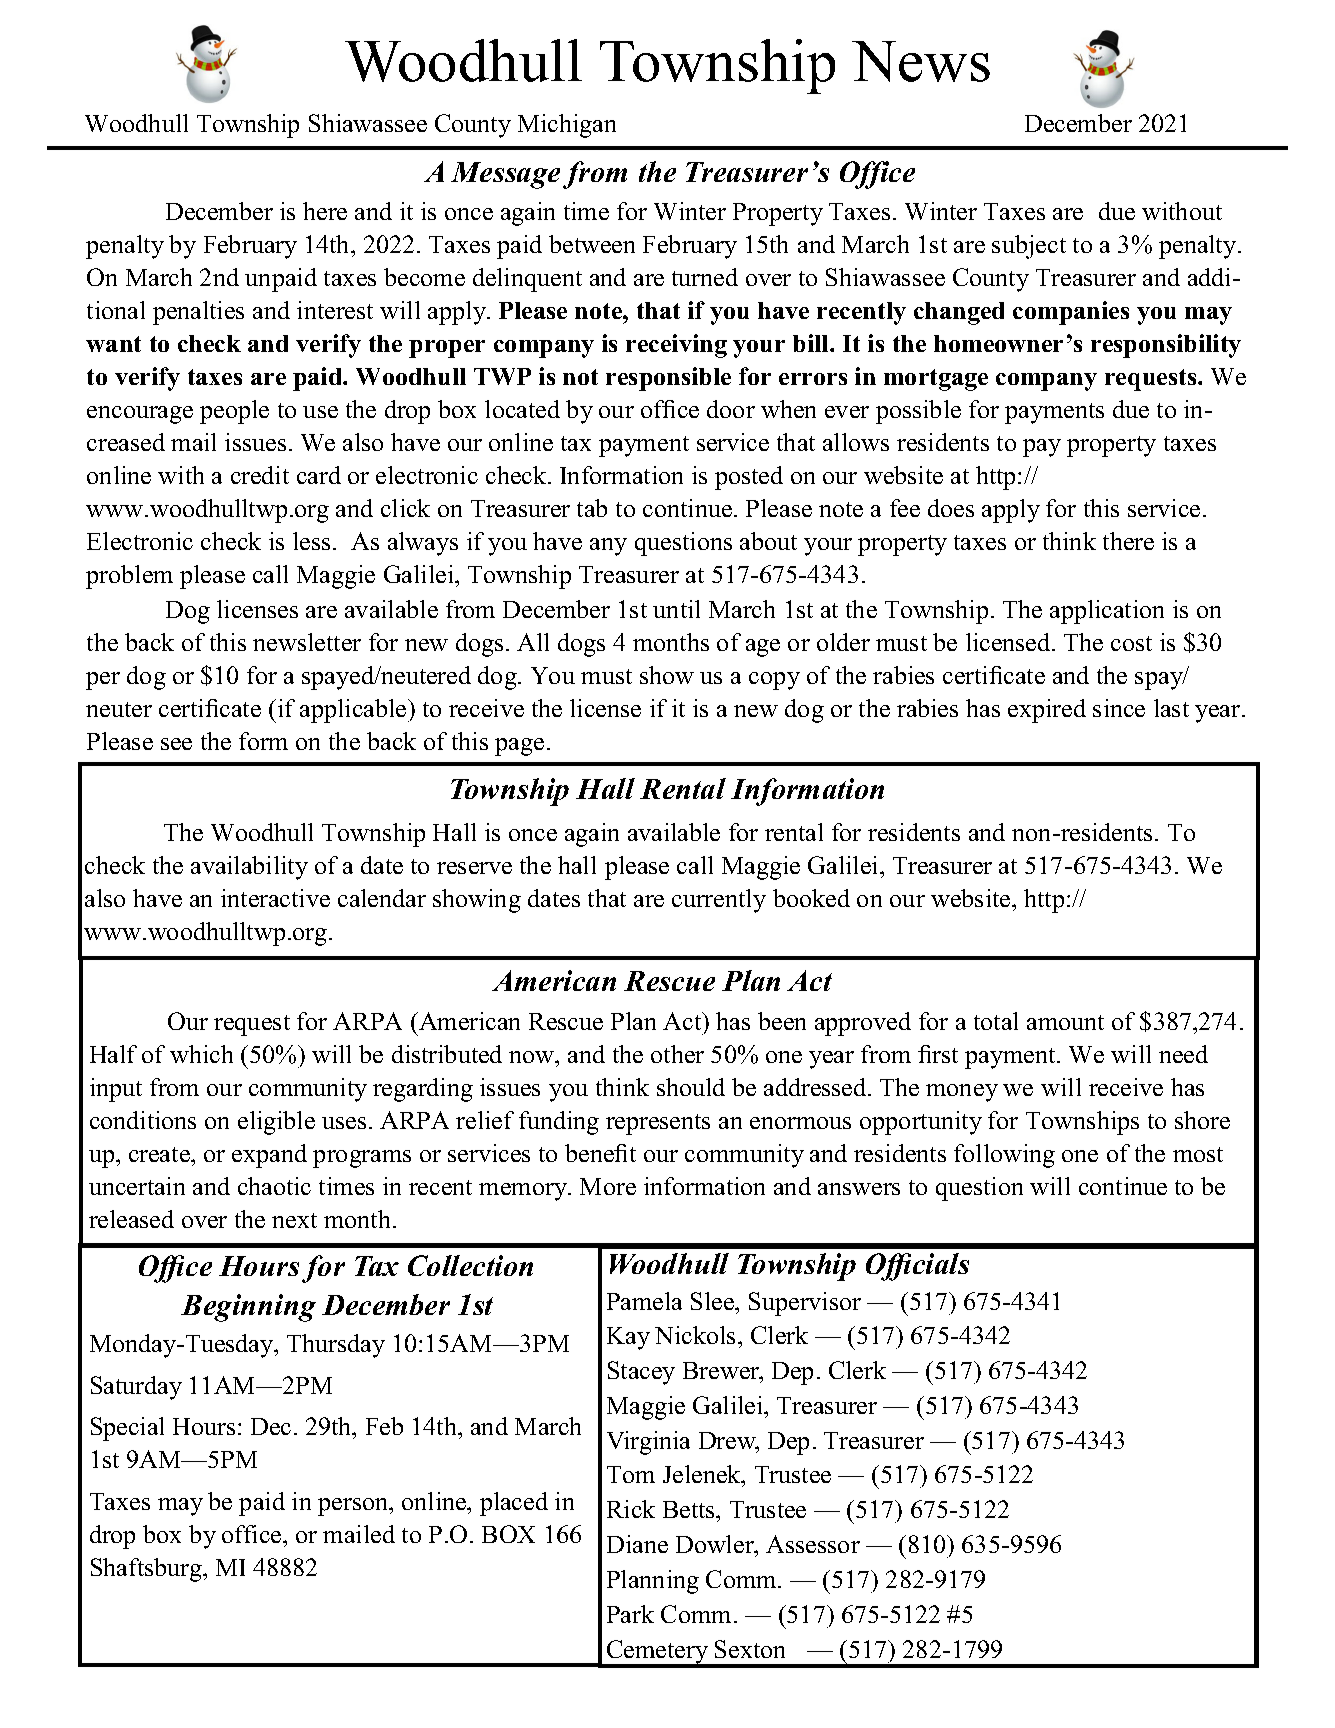 The width and height of the document is (1335, 1728). What do you see at coordinates (1004, 1156) in the document?
I see `following` at bounding box center [1004, 1156].
